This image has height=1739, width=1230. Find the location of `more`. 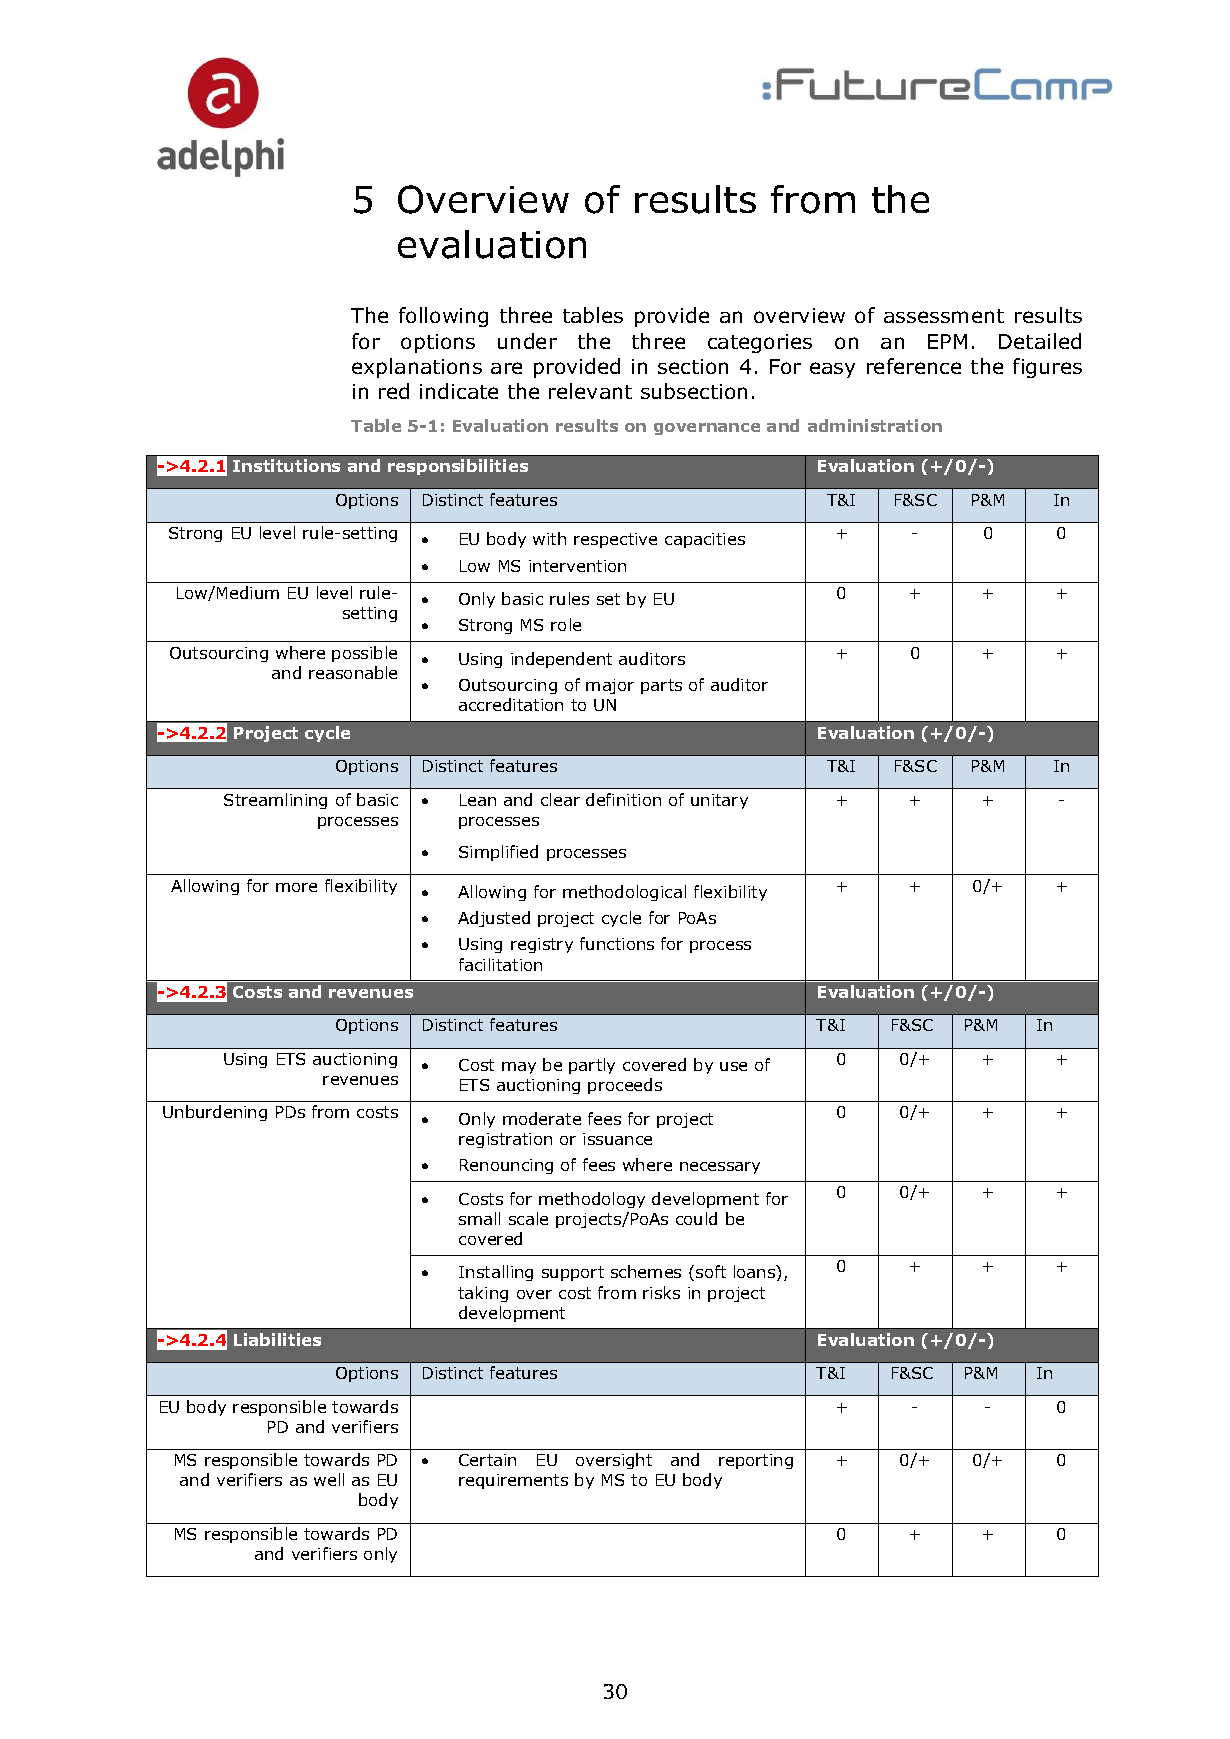

more is located at coordinates (296, 887).
